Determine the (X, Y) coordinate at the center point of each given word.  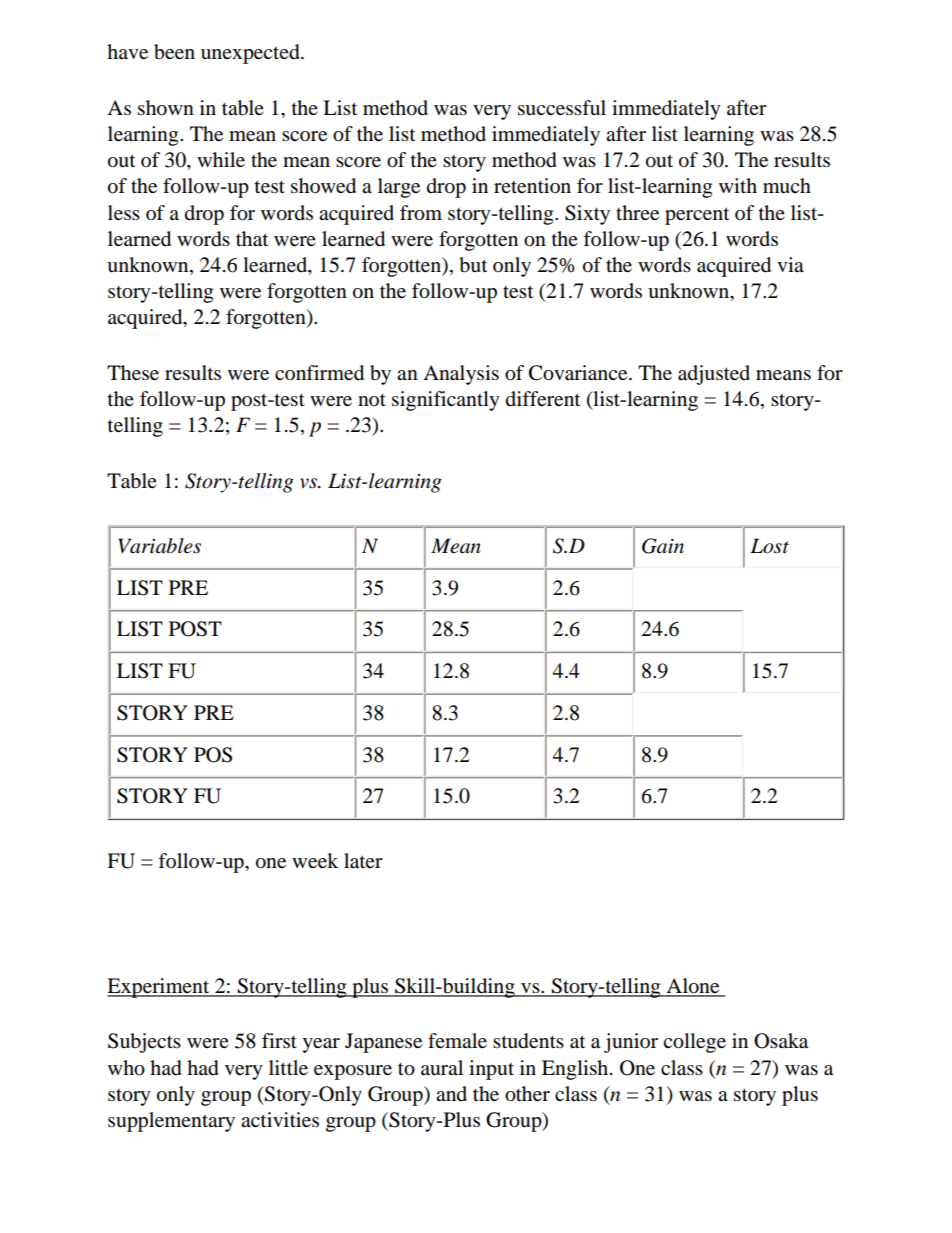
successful (562, 108)
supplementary (171, 1122)
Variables (160, 546)
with (738, 185)
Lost (769, 546)
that (252, 239)
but (473, 265)
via (790, 264)
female (457, 1041)
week (315, 861)
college (694, 1043)
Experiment (159, 988)
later (363, 861)
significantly (446, 401)
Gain (663, 546)
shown (166, 108)
